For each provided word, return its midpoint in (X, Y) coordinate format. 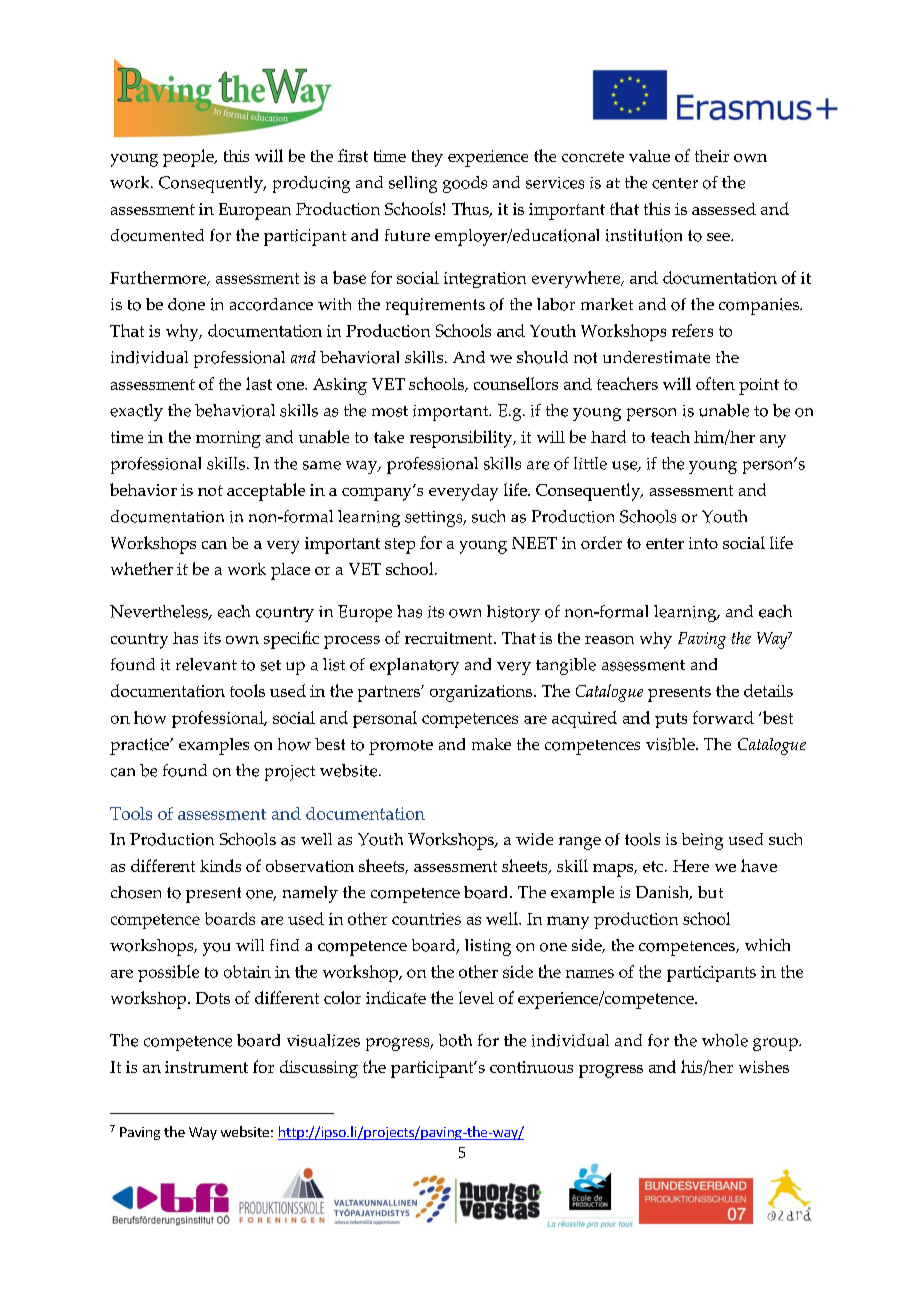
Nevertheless (160, 612)
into (703, 543)
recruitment (450, 638)
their (712, 156)
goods (465, 184)
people (189, 158)
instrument (206, 1067)
